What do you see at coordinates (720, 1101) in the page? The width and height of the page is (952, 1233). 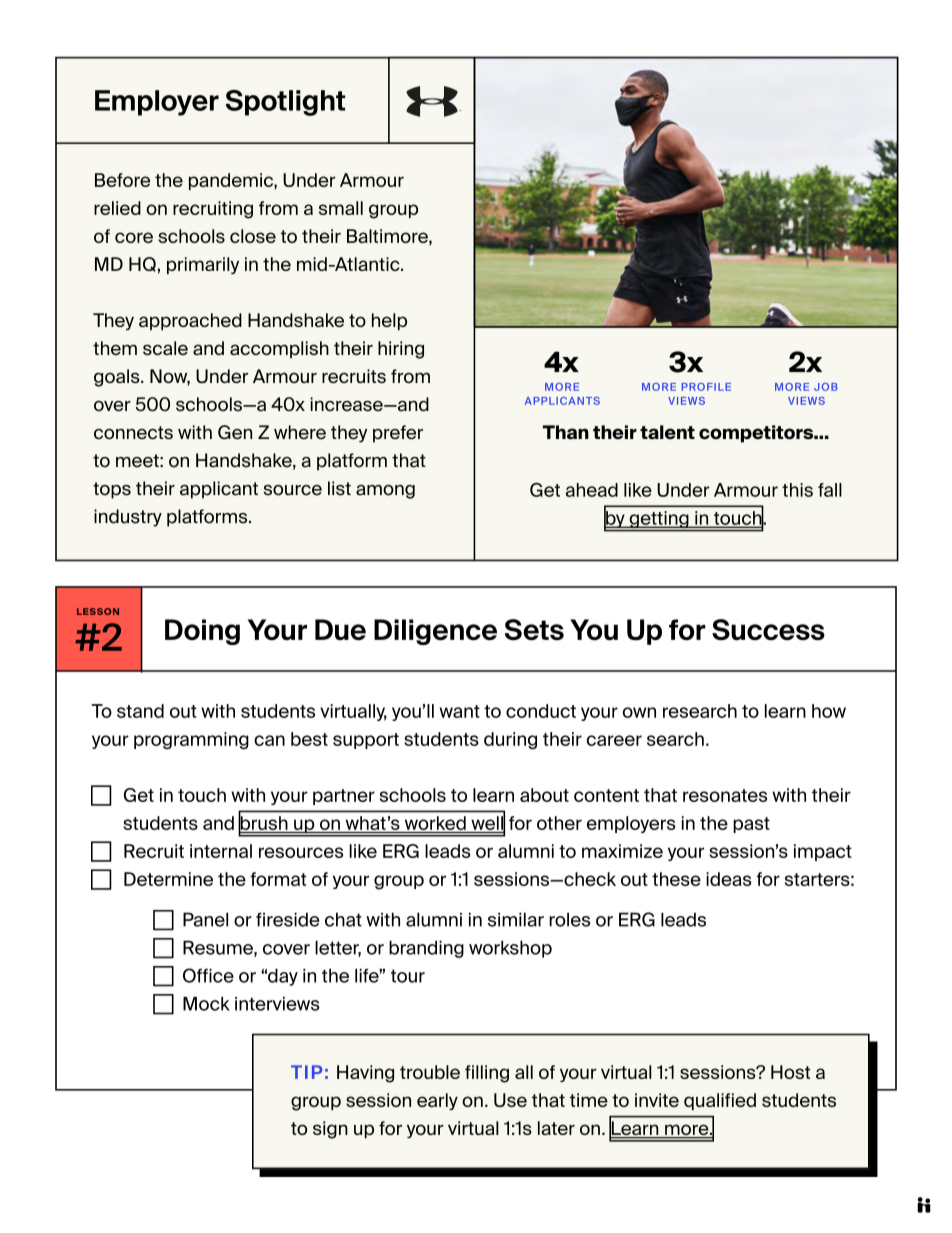 I see `qualified` at bounding box center [720, 1101].
